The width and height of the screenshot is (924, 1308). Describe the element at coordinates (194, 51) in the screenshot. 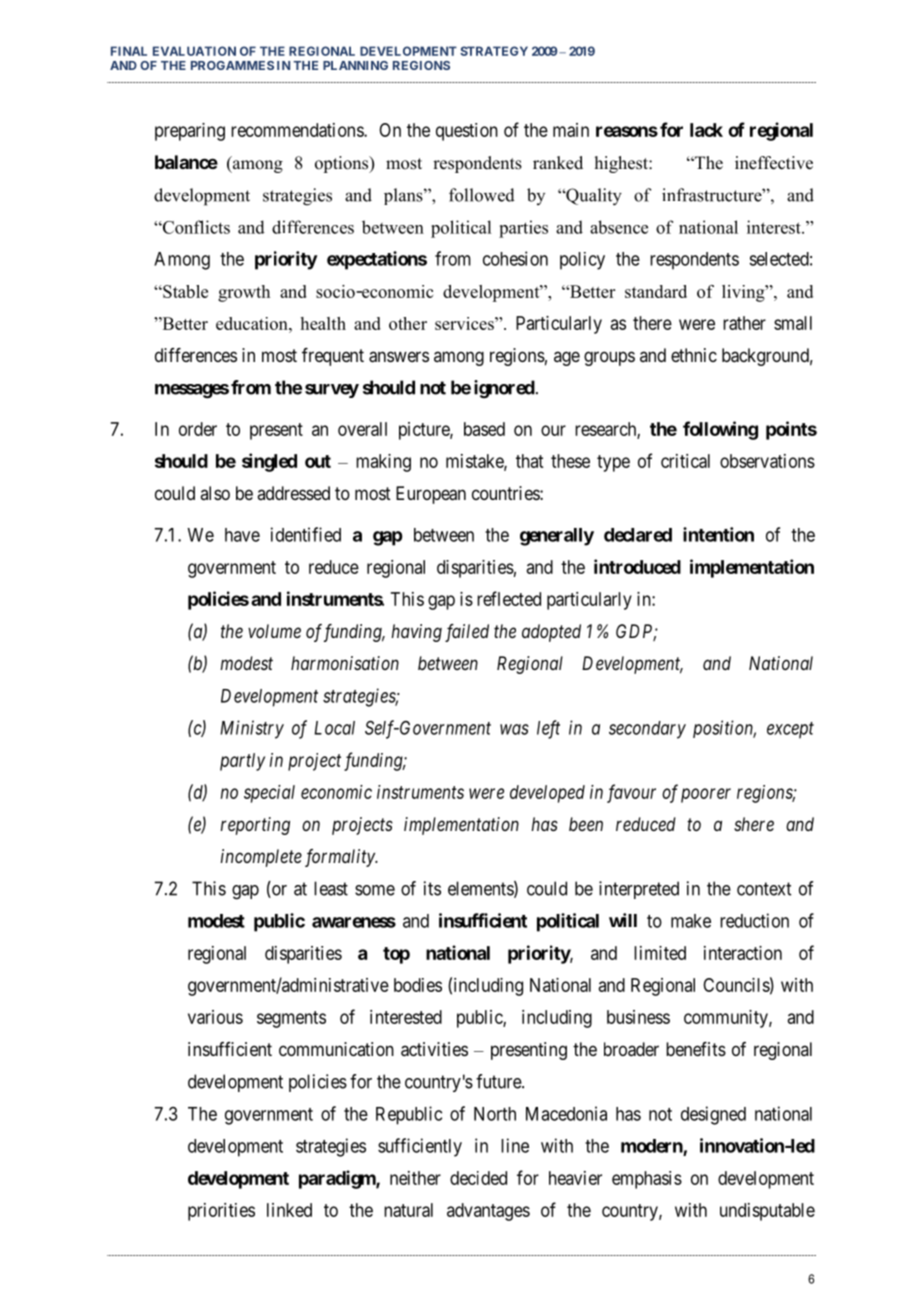

I see `EVALUATION` at that location.
